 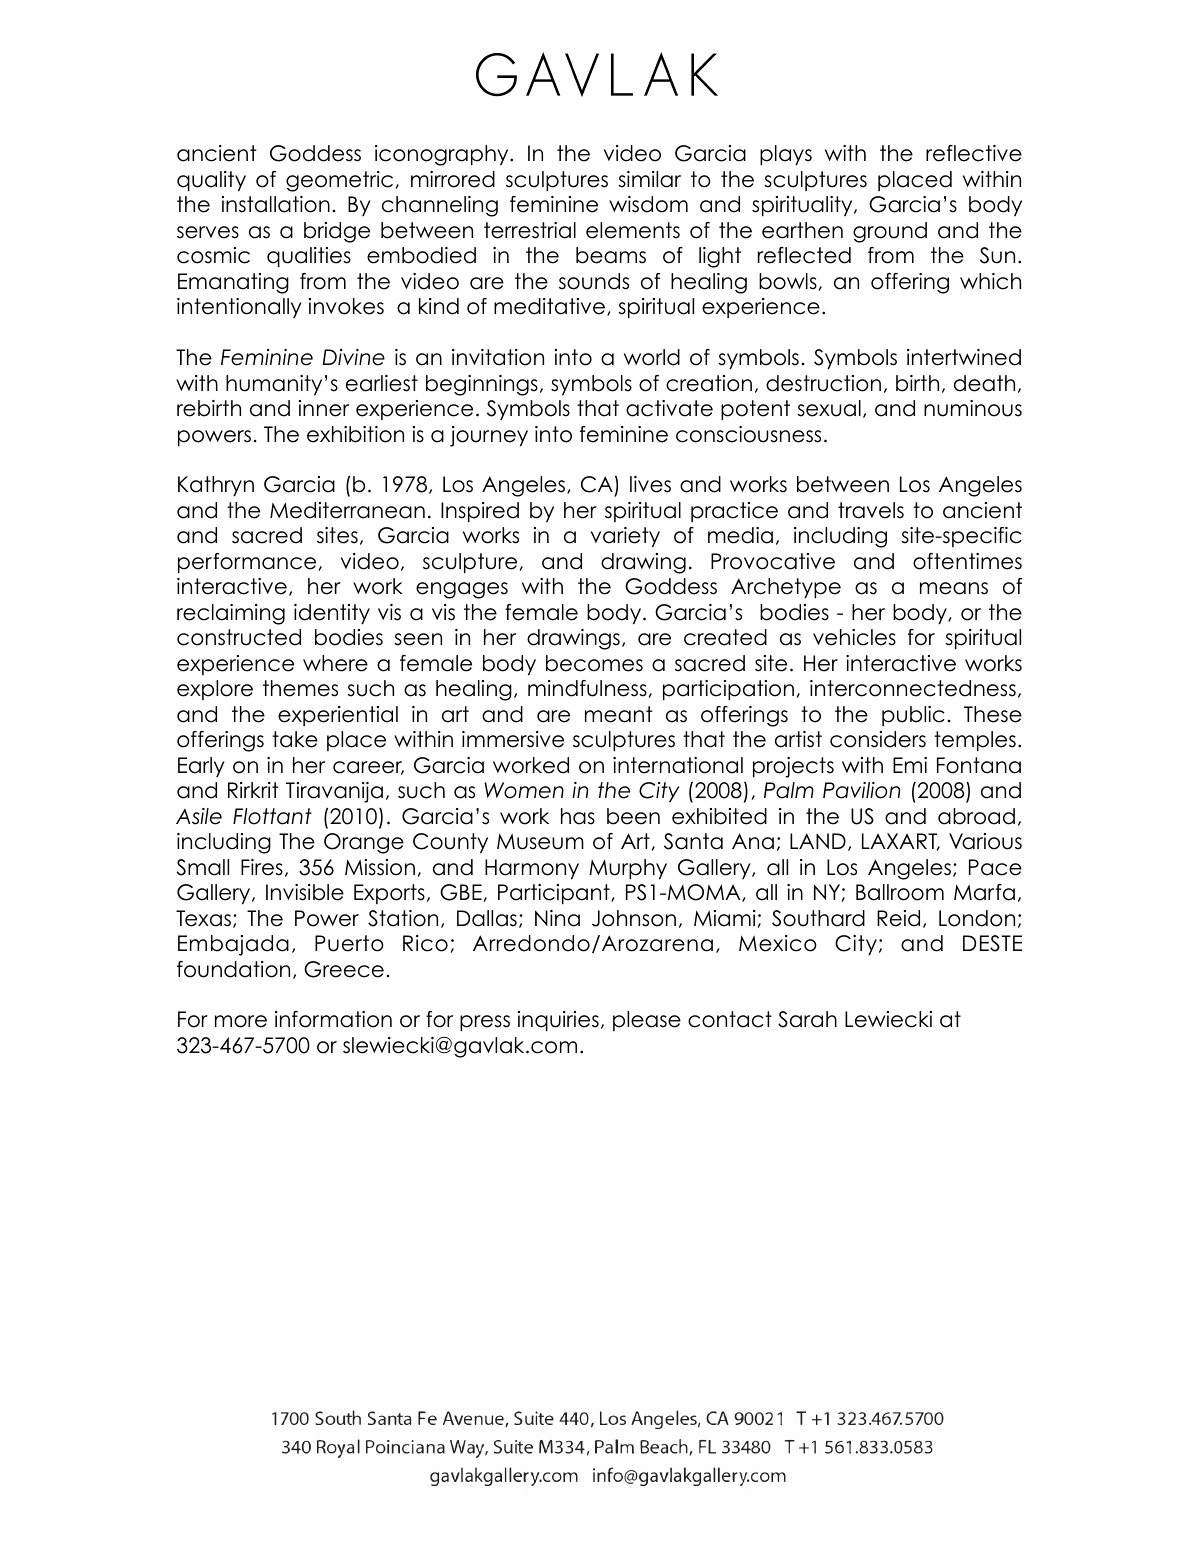 What do you see at coordinates (339, 181) in the image?
I see `geometric` at bounding box center [339, 181].
